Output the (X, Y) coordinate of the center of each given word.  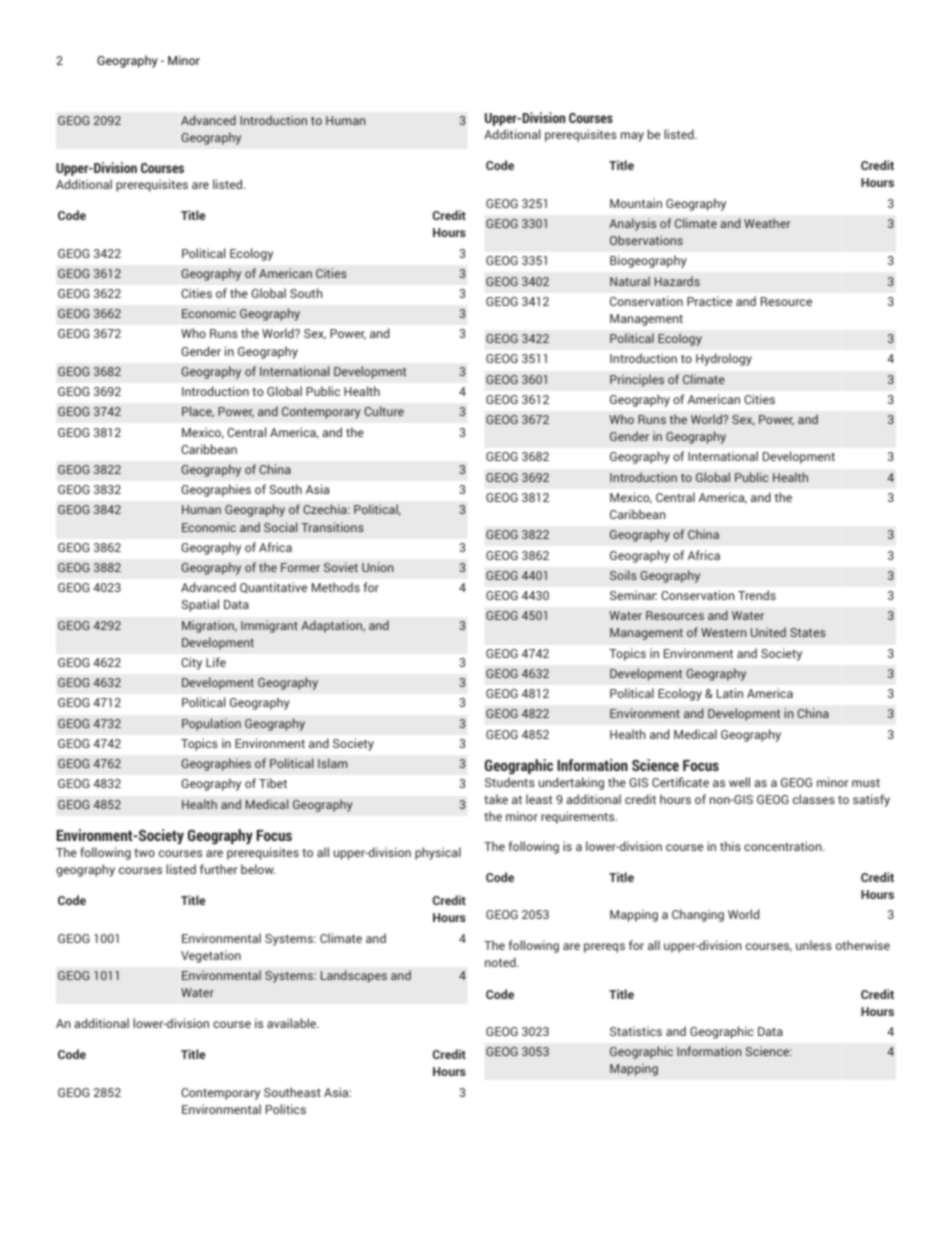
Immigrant (269, 626)
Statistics (636, 1031)
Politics (286, 1109)
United (768, 632)
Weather (767, 223)
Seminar (633, 595)
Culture (384, 411)
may (632, 137)
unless (814, 945)
